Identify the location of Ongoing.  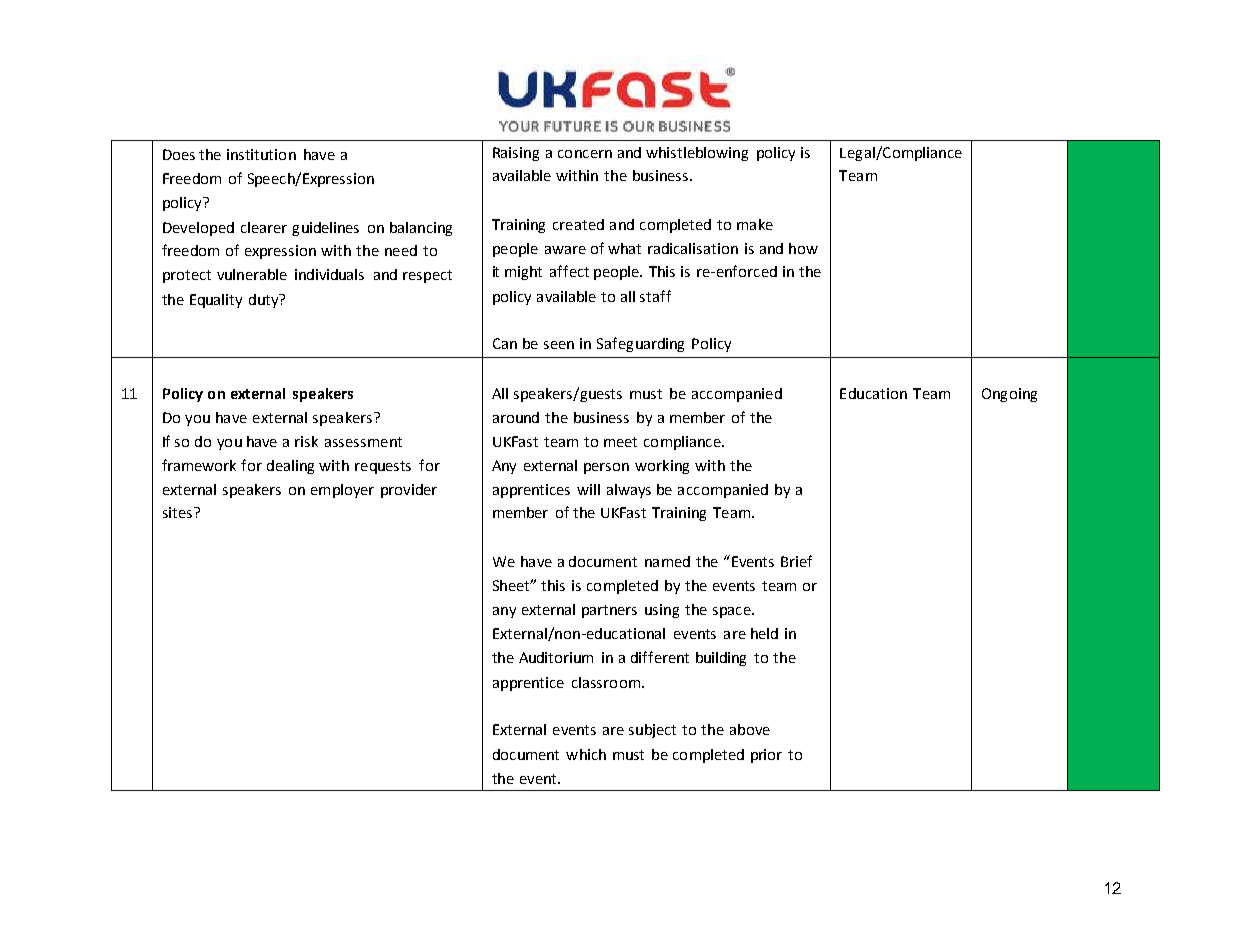
(1009, 395).
